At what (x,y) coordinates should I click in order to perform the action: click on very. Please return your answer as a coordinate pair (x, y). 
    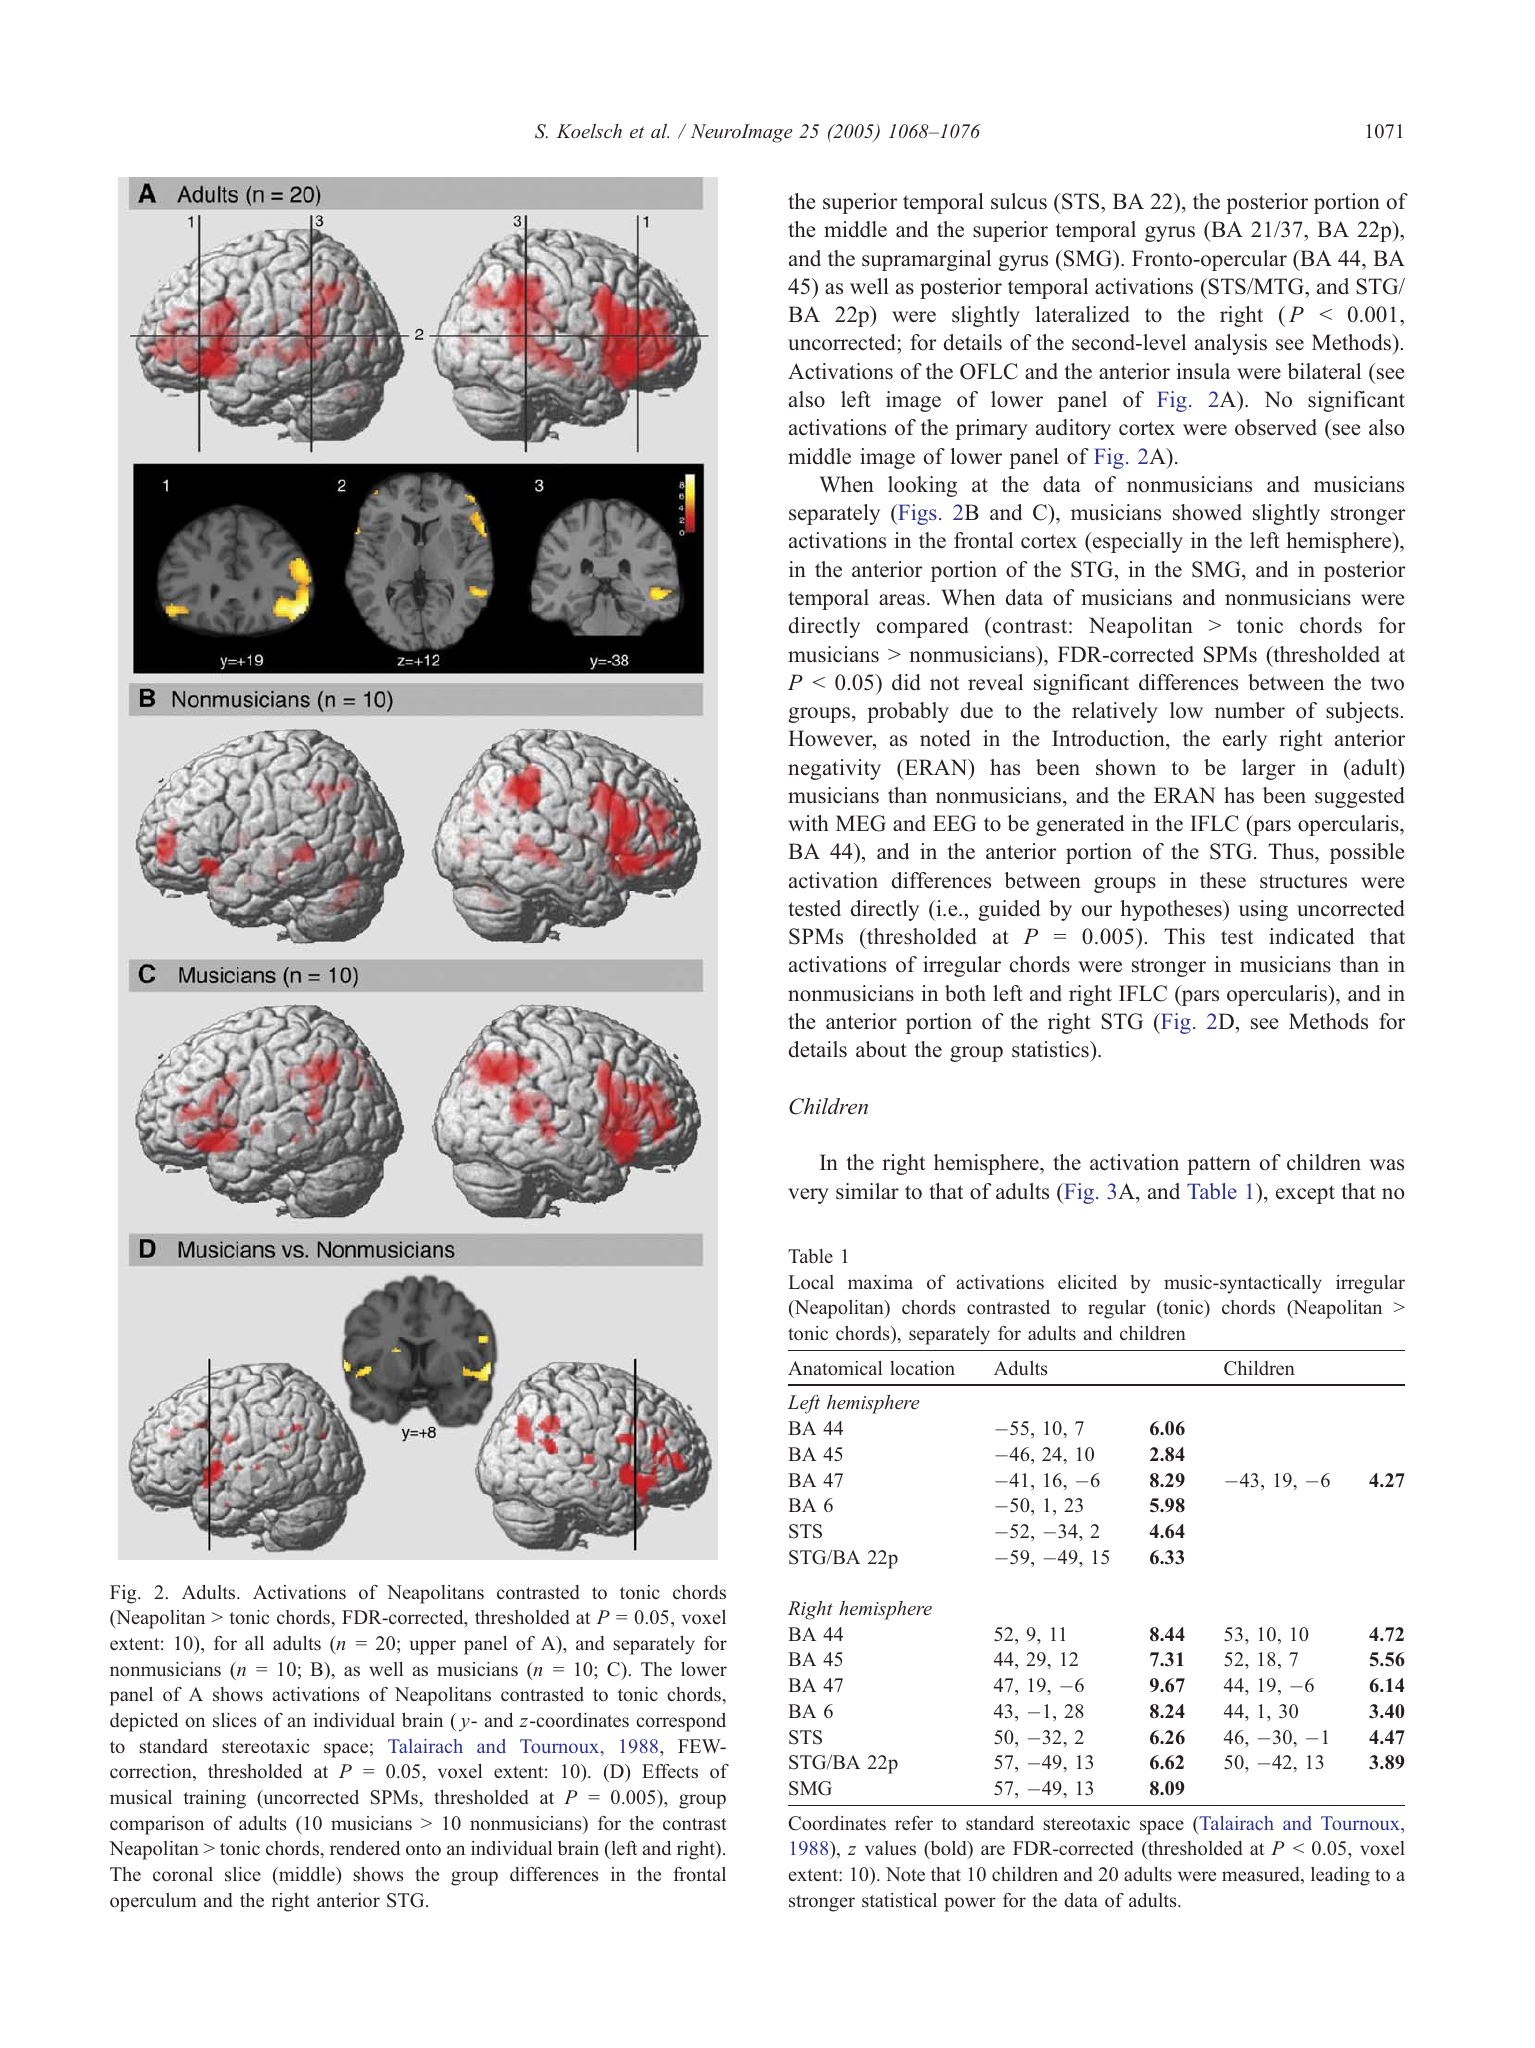
    Looking at the image, I should click on (808, 1196).
